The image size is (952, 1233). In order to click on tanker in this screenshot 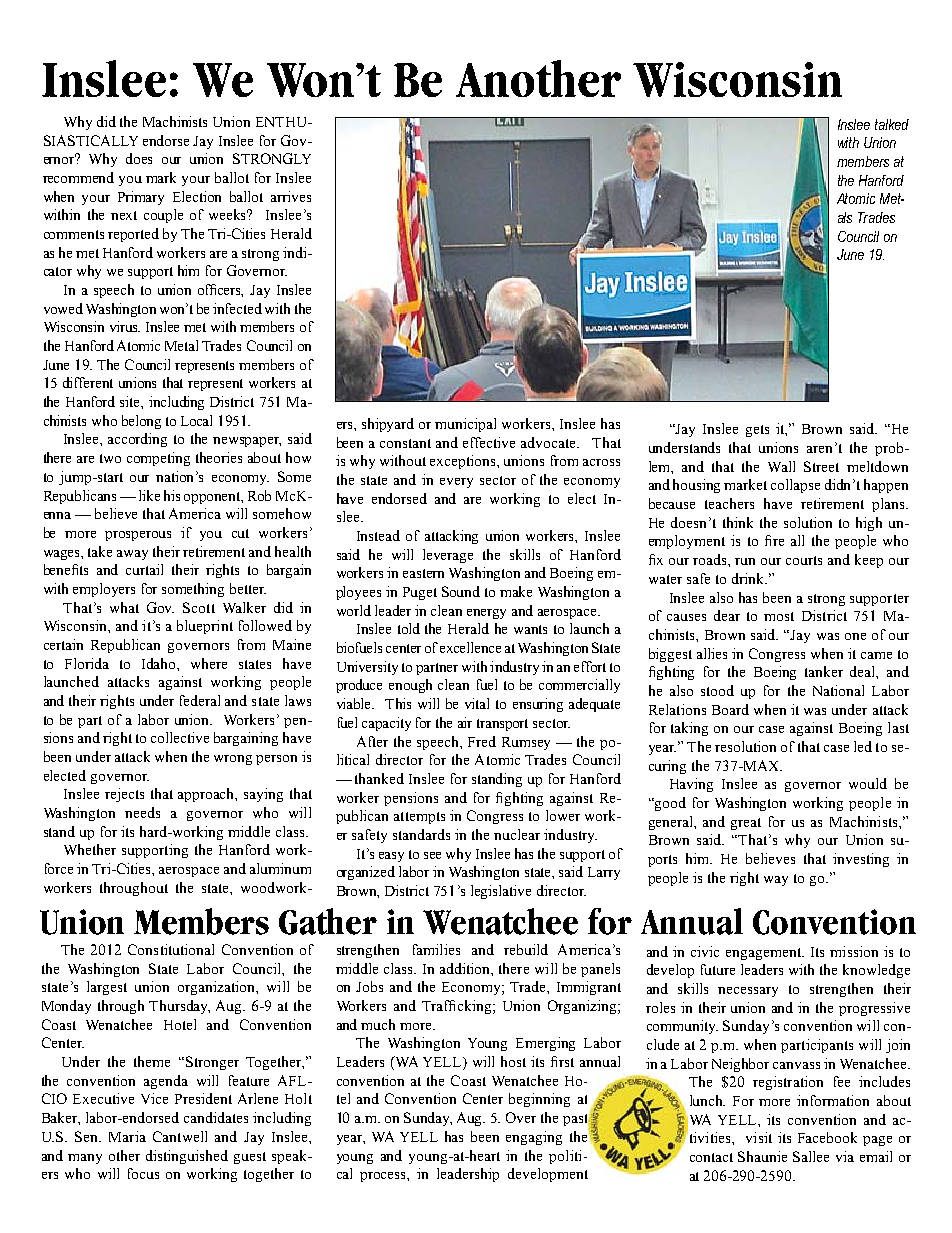, I will do `click(824, 671)`.
